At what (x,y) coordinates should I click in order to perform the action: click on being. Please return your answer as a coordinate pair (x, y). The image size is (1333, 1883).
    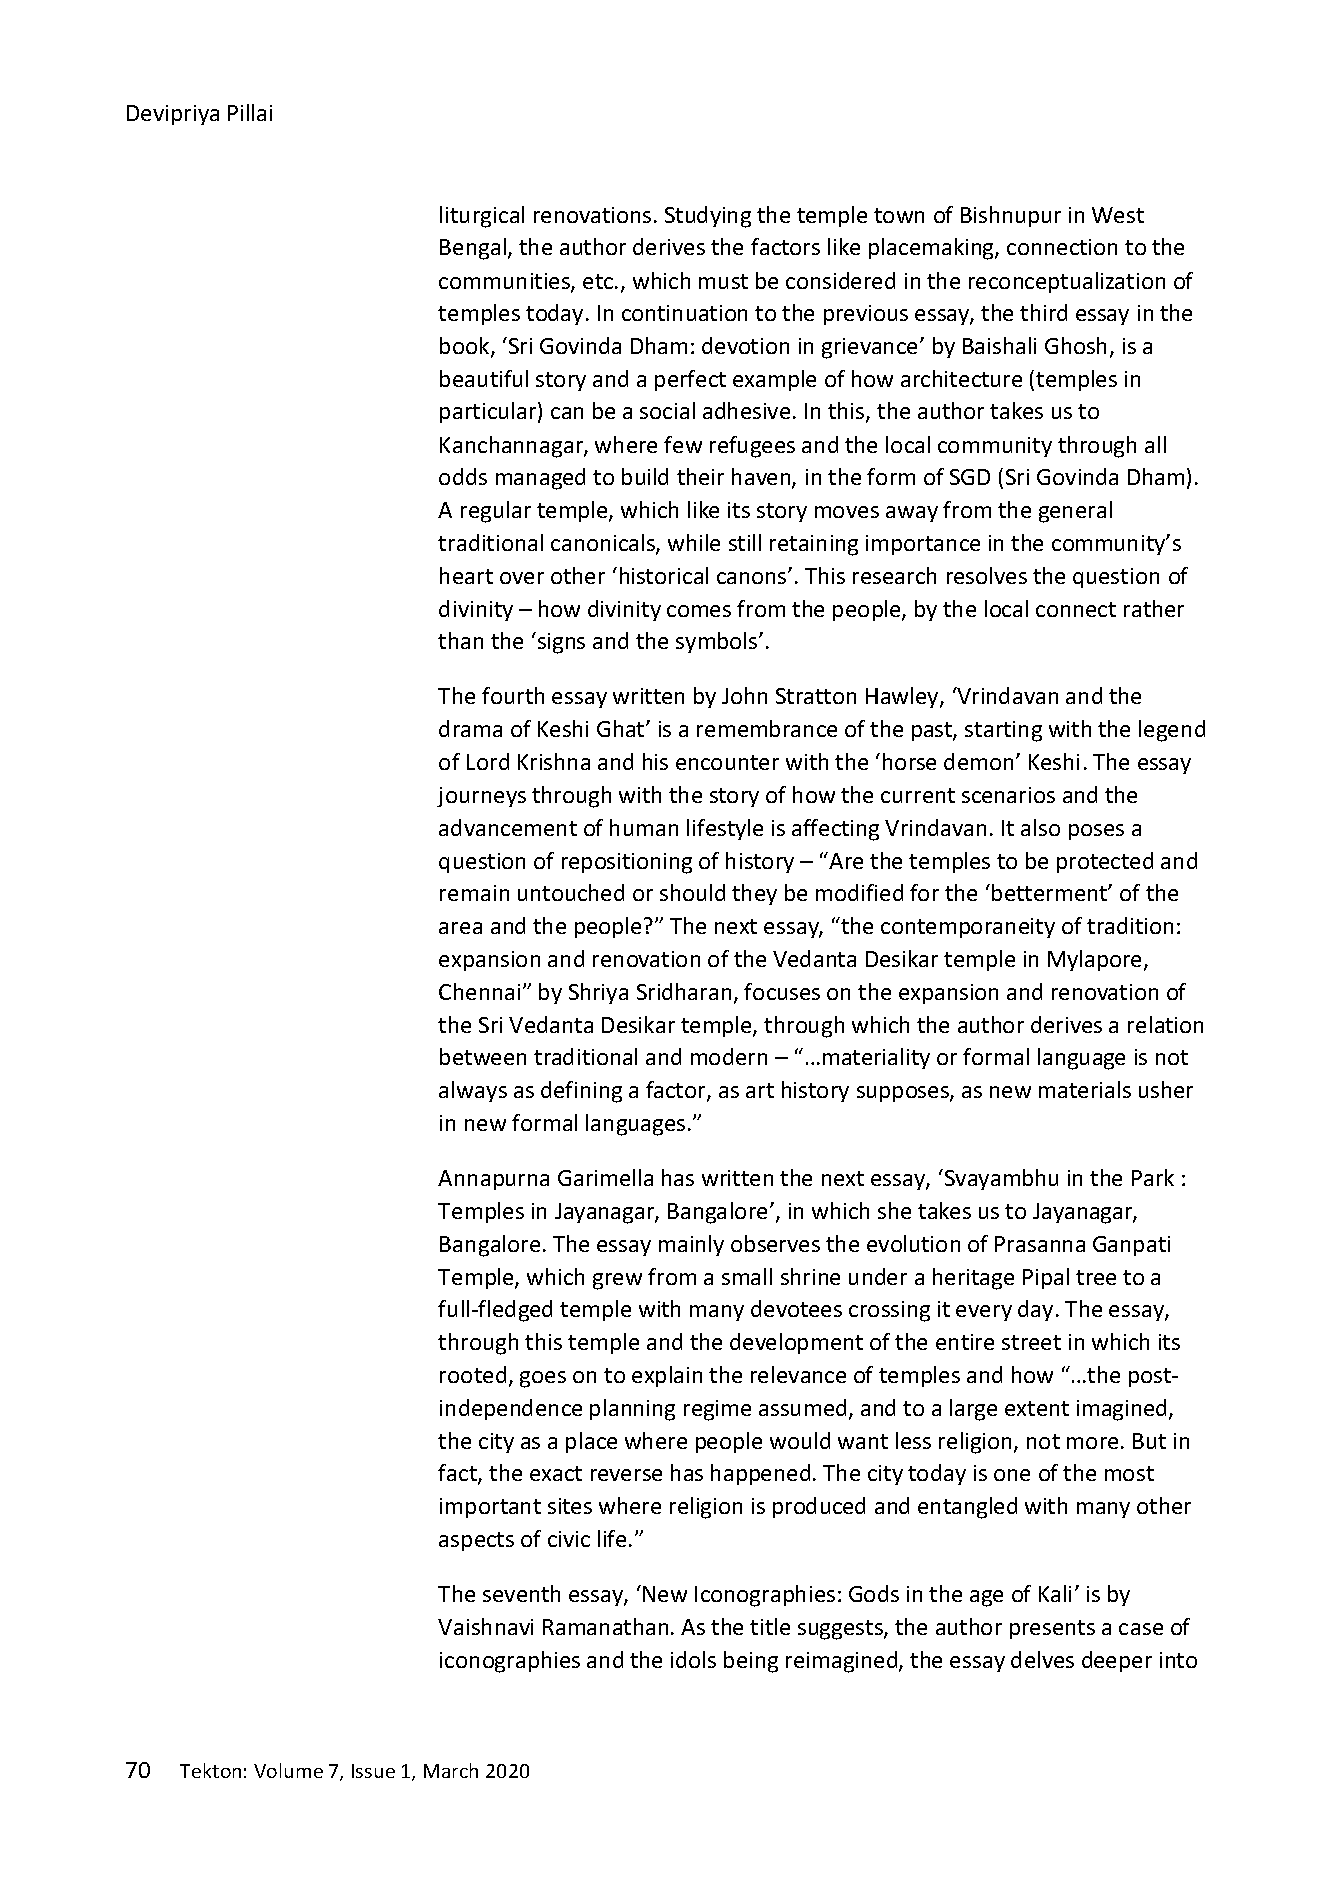
    Looking at the image, I should click on (751, 1662).
